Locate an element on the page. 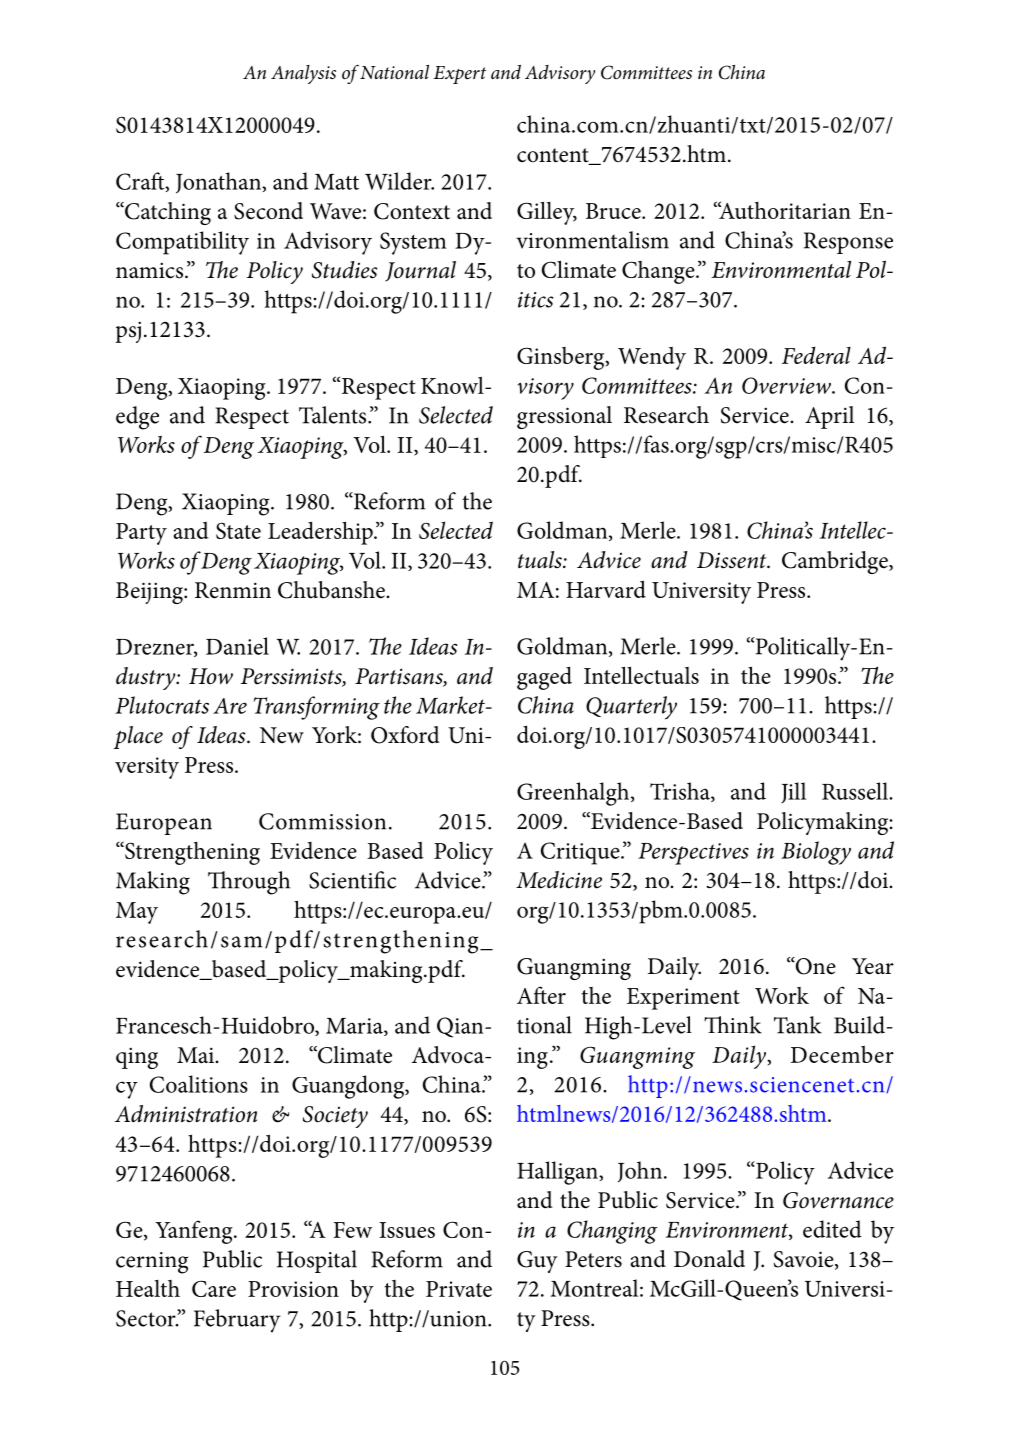 Image resolution: width=1009 pixels, height=1442 pixels. Expert is located at coordinates (459, 75).
